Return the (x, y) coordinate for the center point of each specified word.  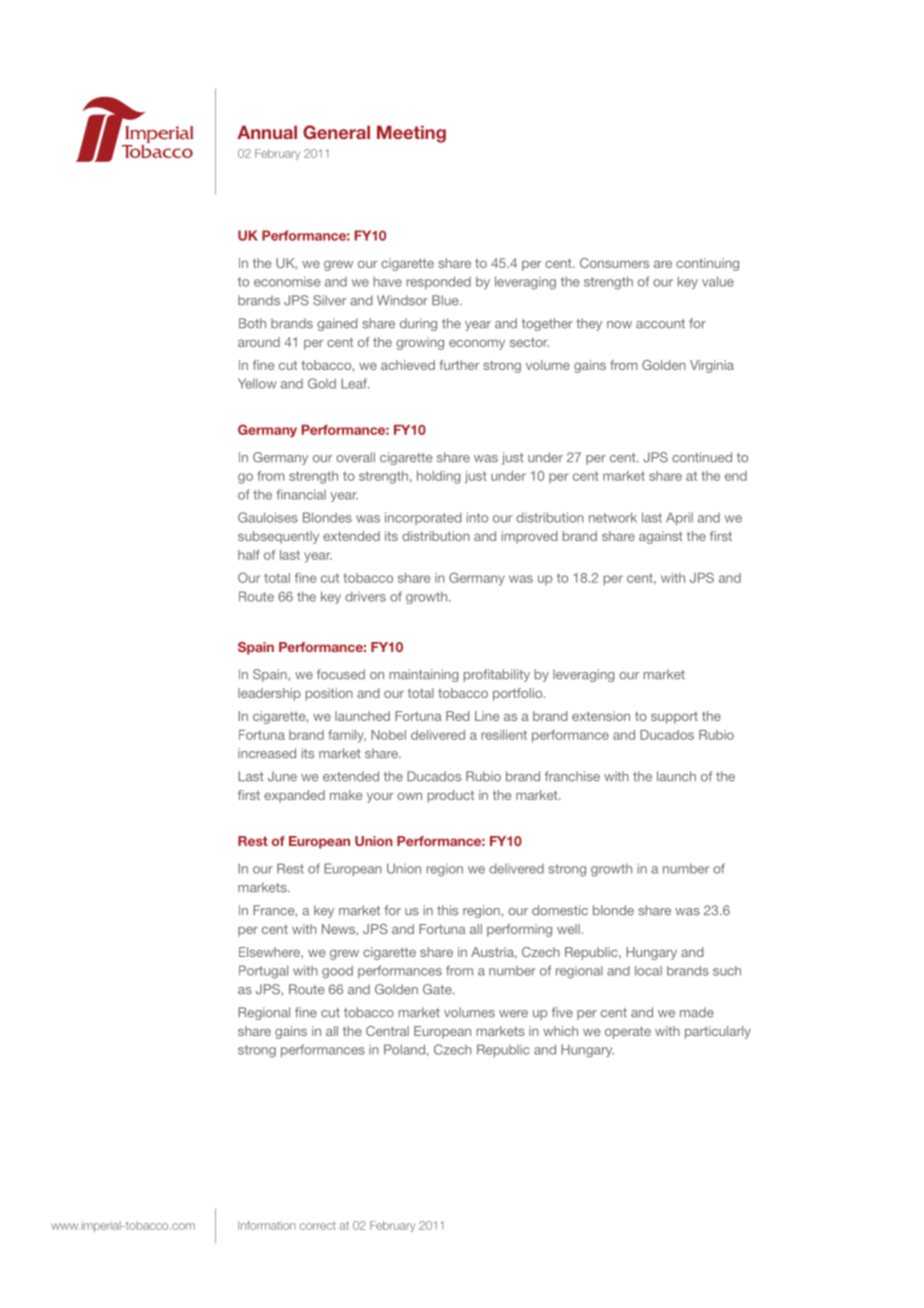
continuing (707, 264)
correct (318, 1226)
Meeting (411, 134)
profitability (497, 675)
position (329, 694)
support (674, 717)
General (336, 132)
